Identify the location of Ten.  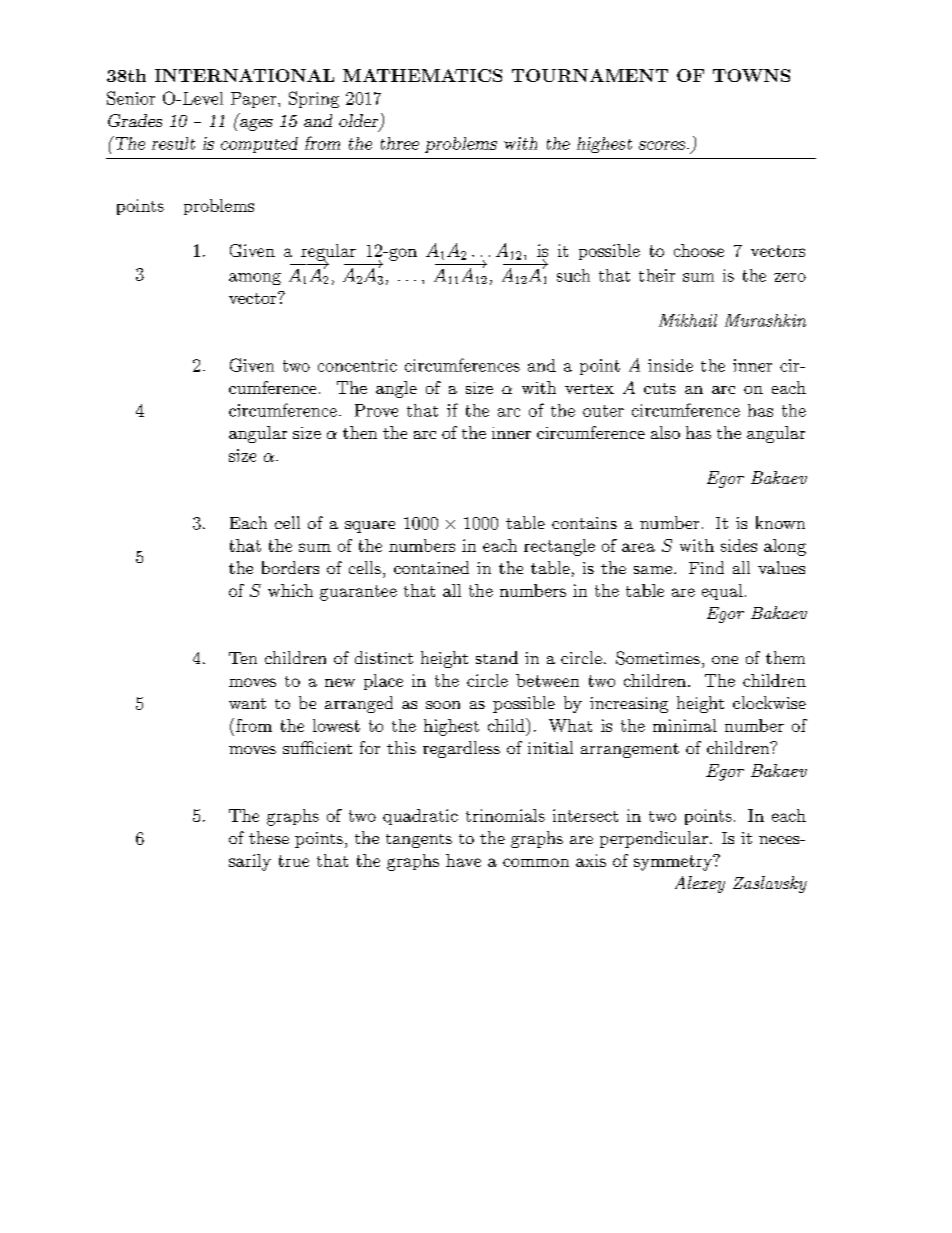
(243, 658).
